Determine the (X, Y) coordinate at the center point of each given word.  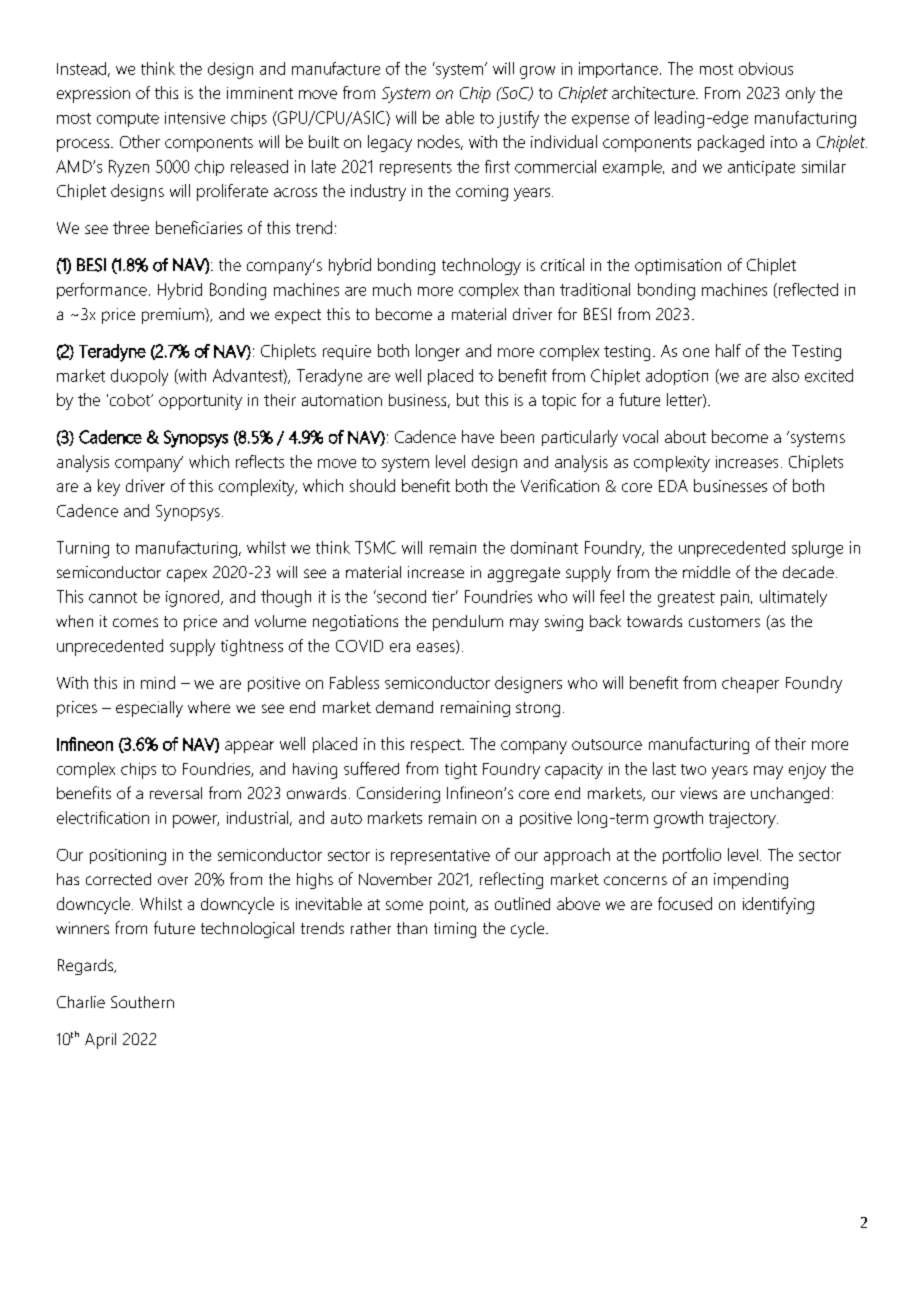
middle (706, 572)
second (400, 596)
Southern (142, 1002)
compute (128, 120)
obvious (766, 68)
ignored (194, 598)
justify (518, 119)
